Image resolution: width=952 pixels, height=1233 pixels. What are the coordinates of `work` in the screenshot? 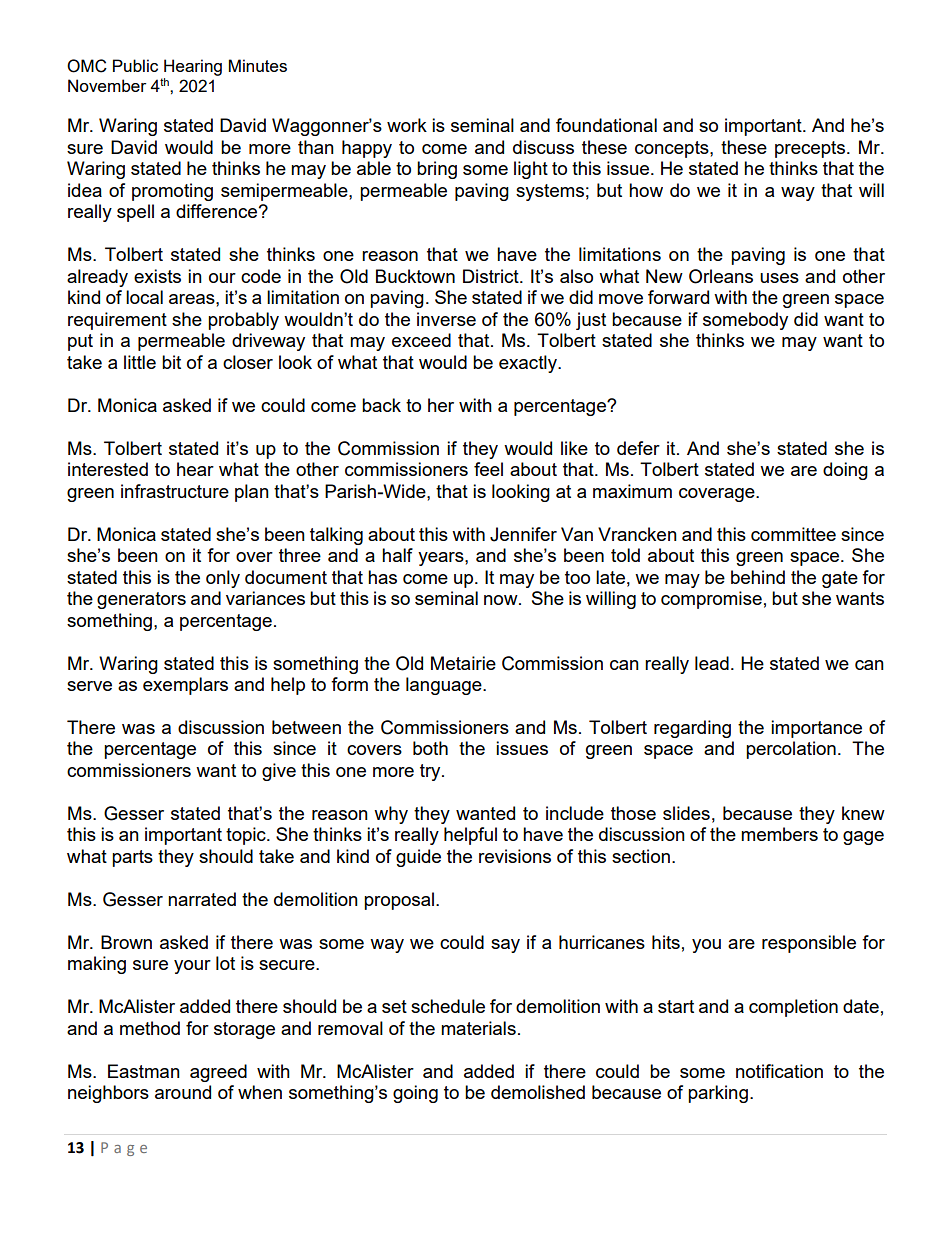 It's located at (407, 125).
